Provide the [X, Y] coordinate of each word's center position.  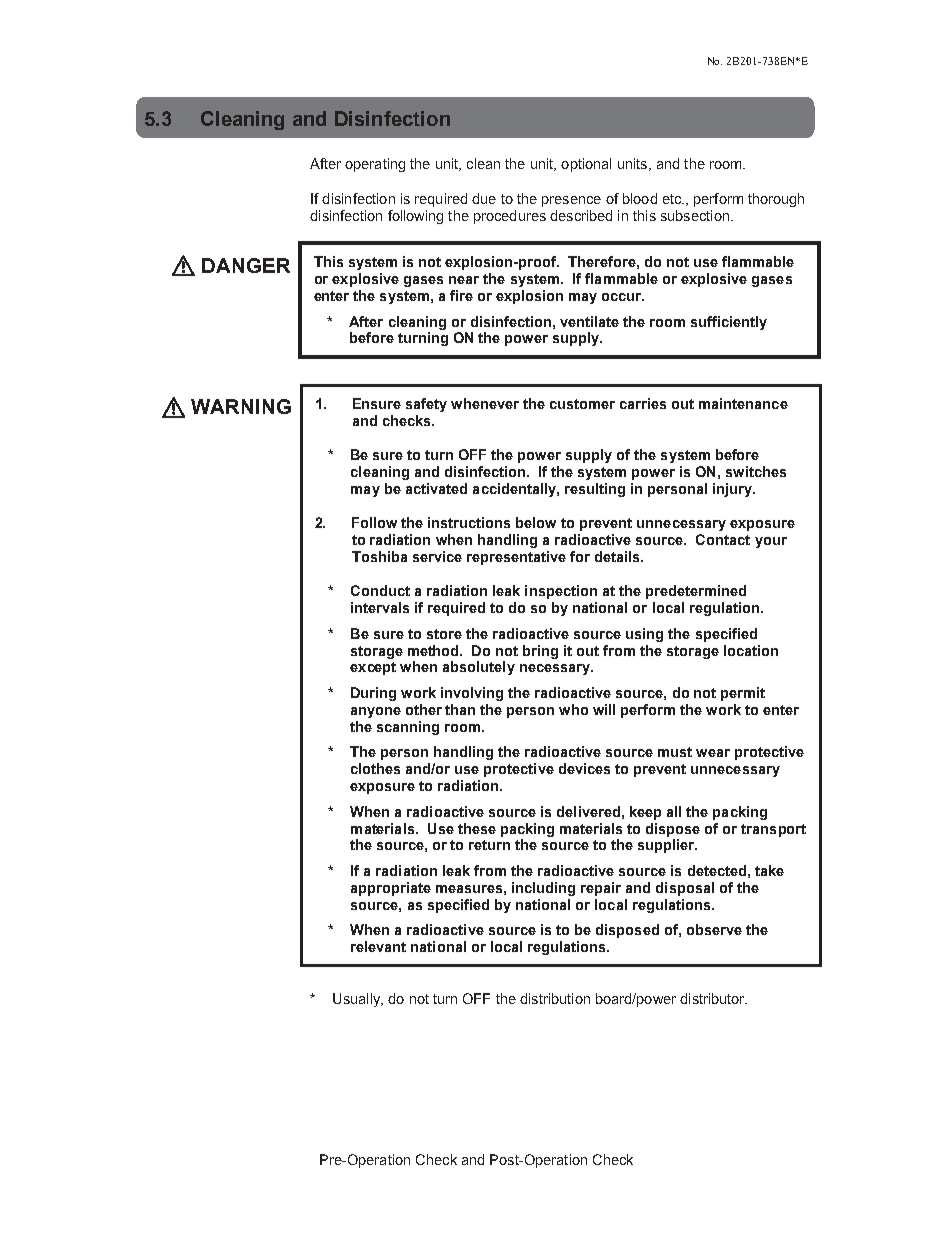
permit [743, 694]
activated [436, 488]
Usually [357, 1000]
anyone [376, 712]
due [484, 198]
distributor [713, 998]
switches [756, 471]
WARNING [241, 406]
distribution [555, 998]
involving [472, 694]
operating [375, 165]
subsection [695, 215]
